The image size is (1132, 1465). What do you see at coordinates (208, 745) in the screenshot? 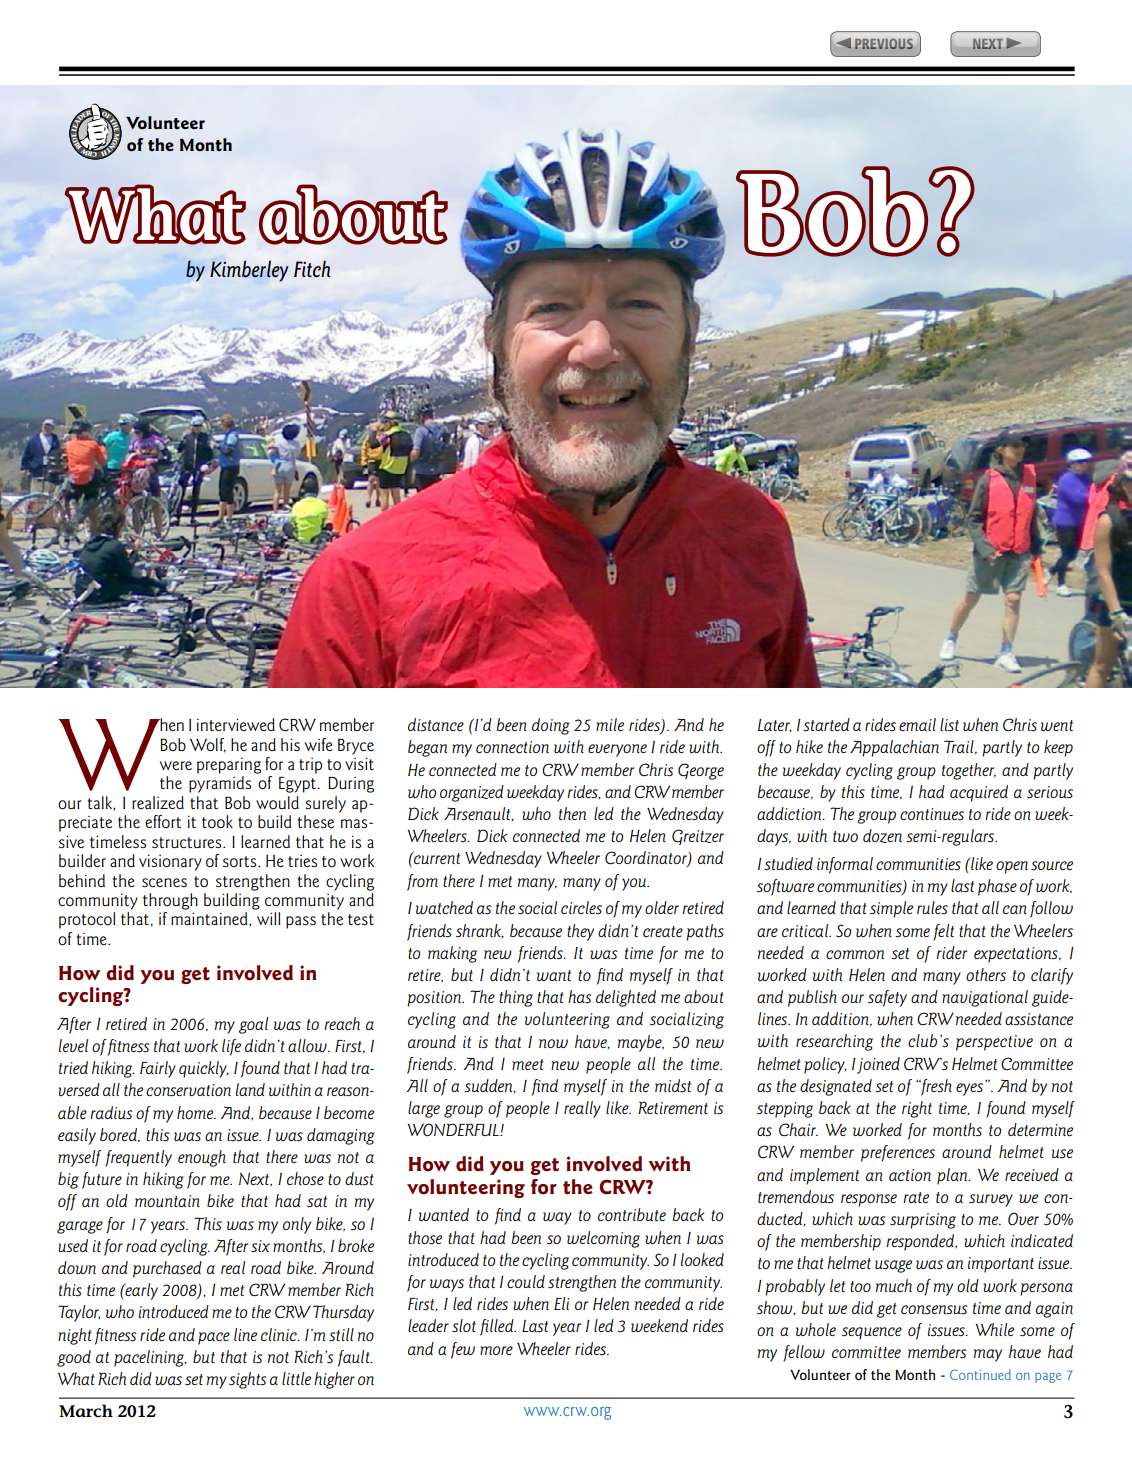
I see `Wolf` at bounding box center [208, 745].
